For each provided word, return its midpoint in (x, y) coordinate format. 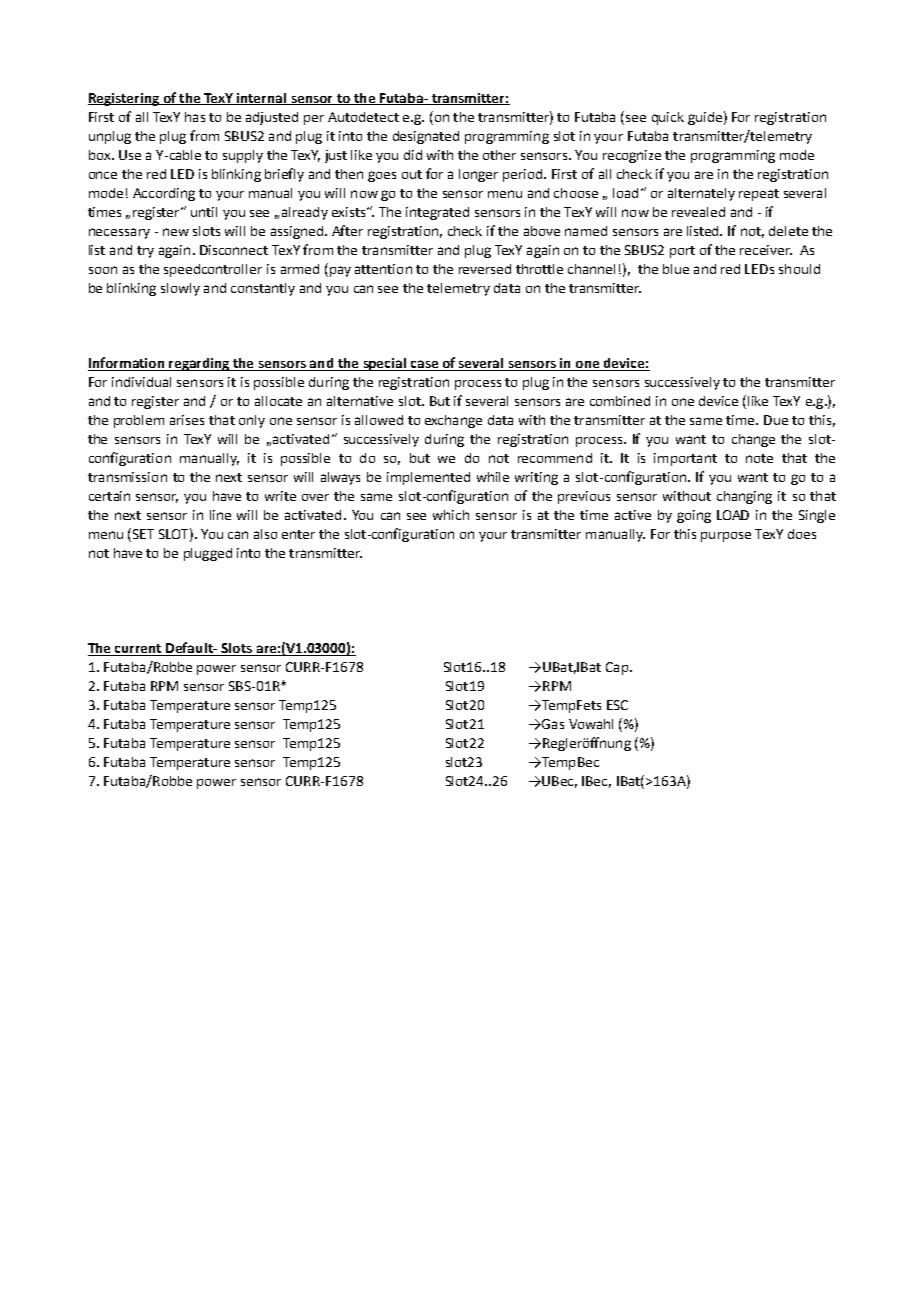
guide (705, 118)
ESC (617, 705)
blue (676, 269)
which (451, 515)
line (220, 515)
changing (744, 497)
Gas (552, 724)
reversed (485, 269)
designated (426, 137)
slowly (180, 289)
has (195, 117)
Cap (618, 668)
